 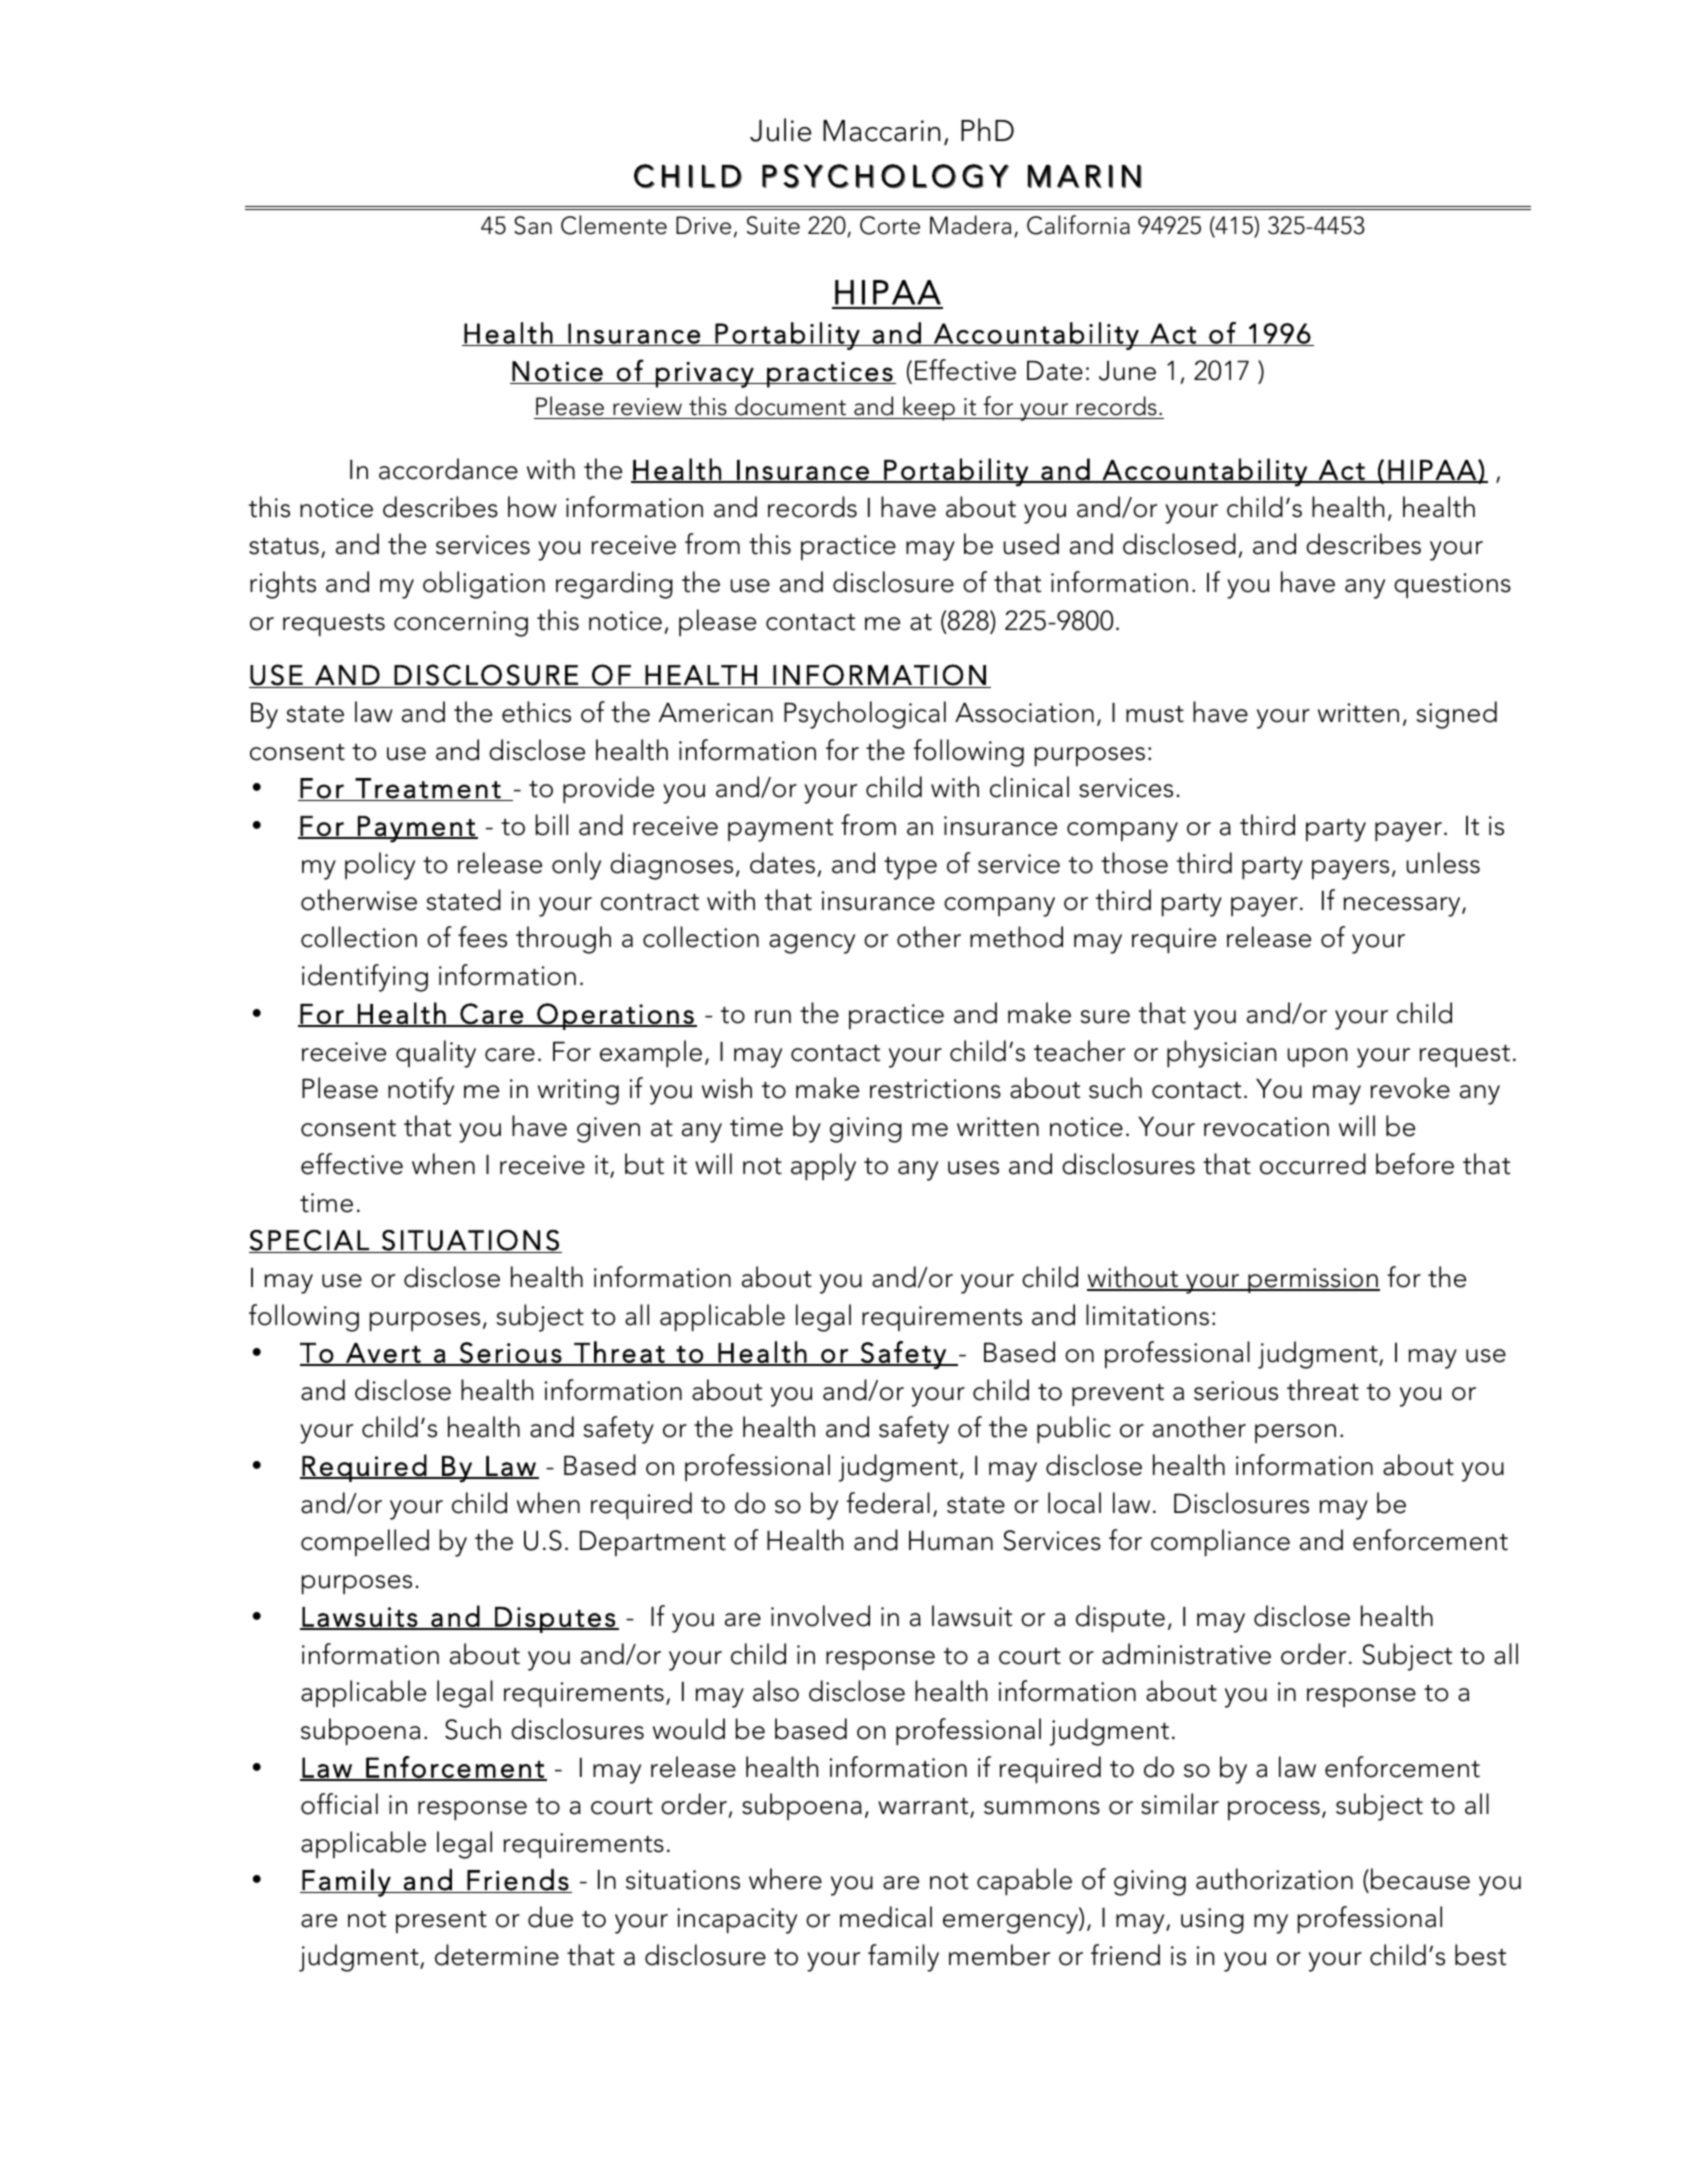 I want to click on present, so click(x=441, y=1922).
